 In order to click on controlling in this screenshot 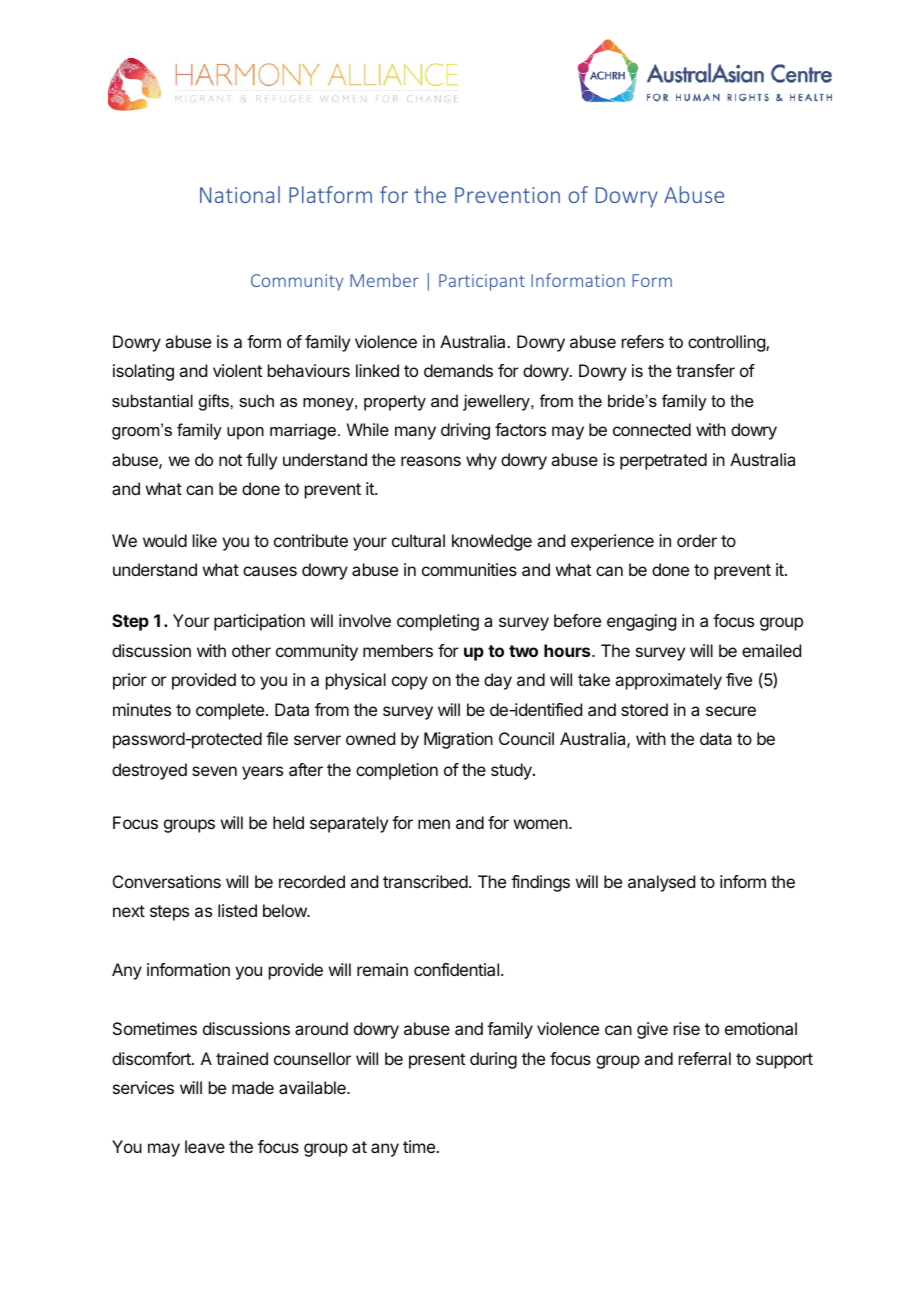, I will do `click(727, 343)`.
